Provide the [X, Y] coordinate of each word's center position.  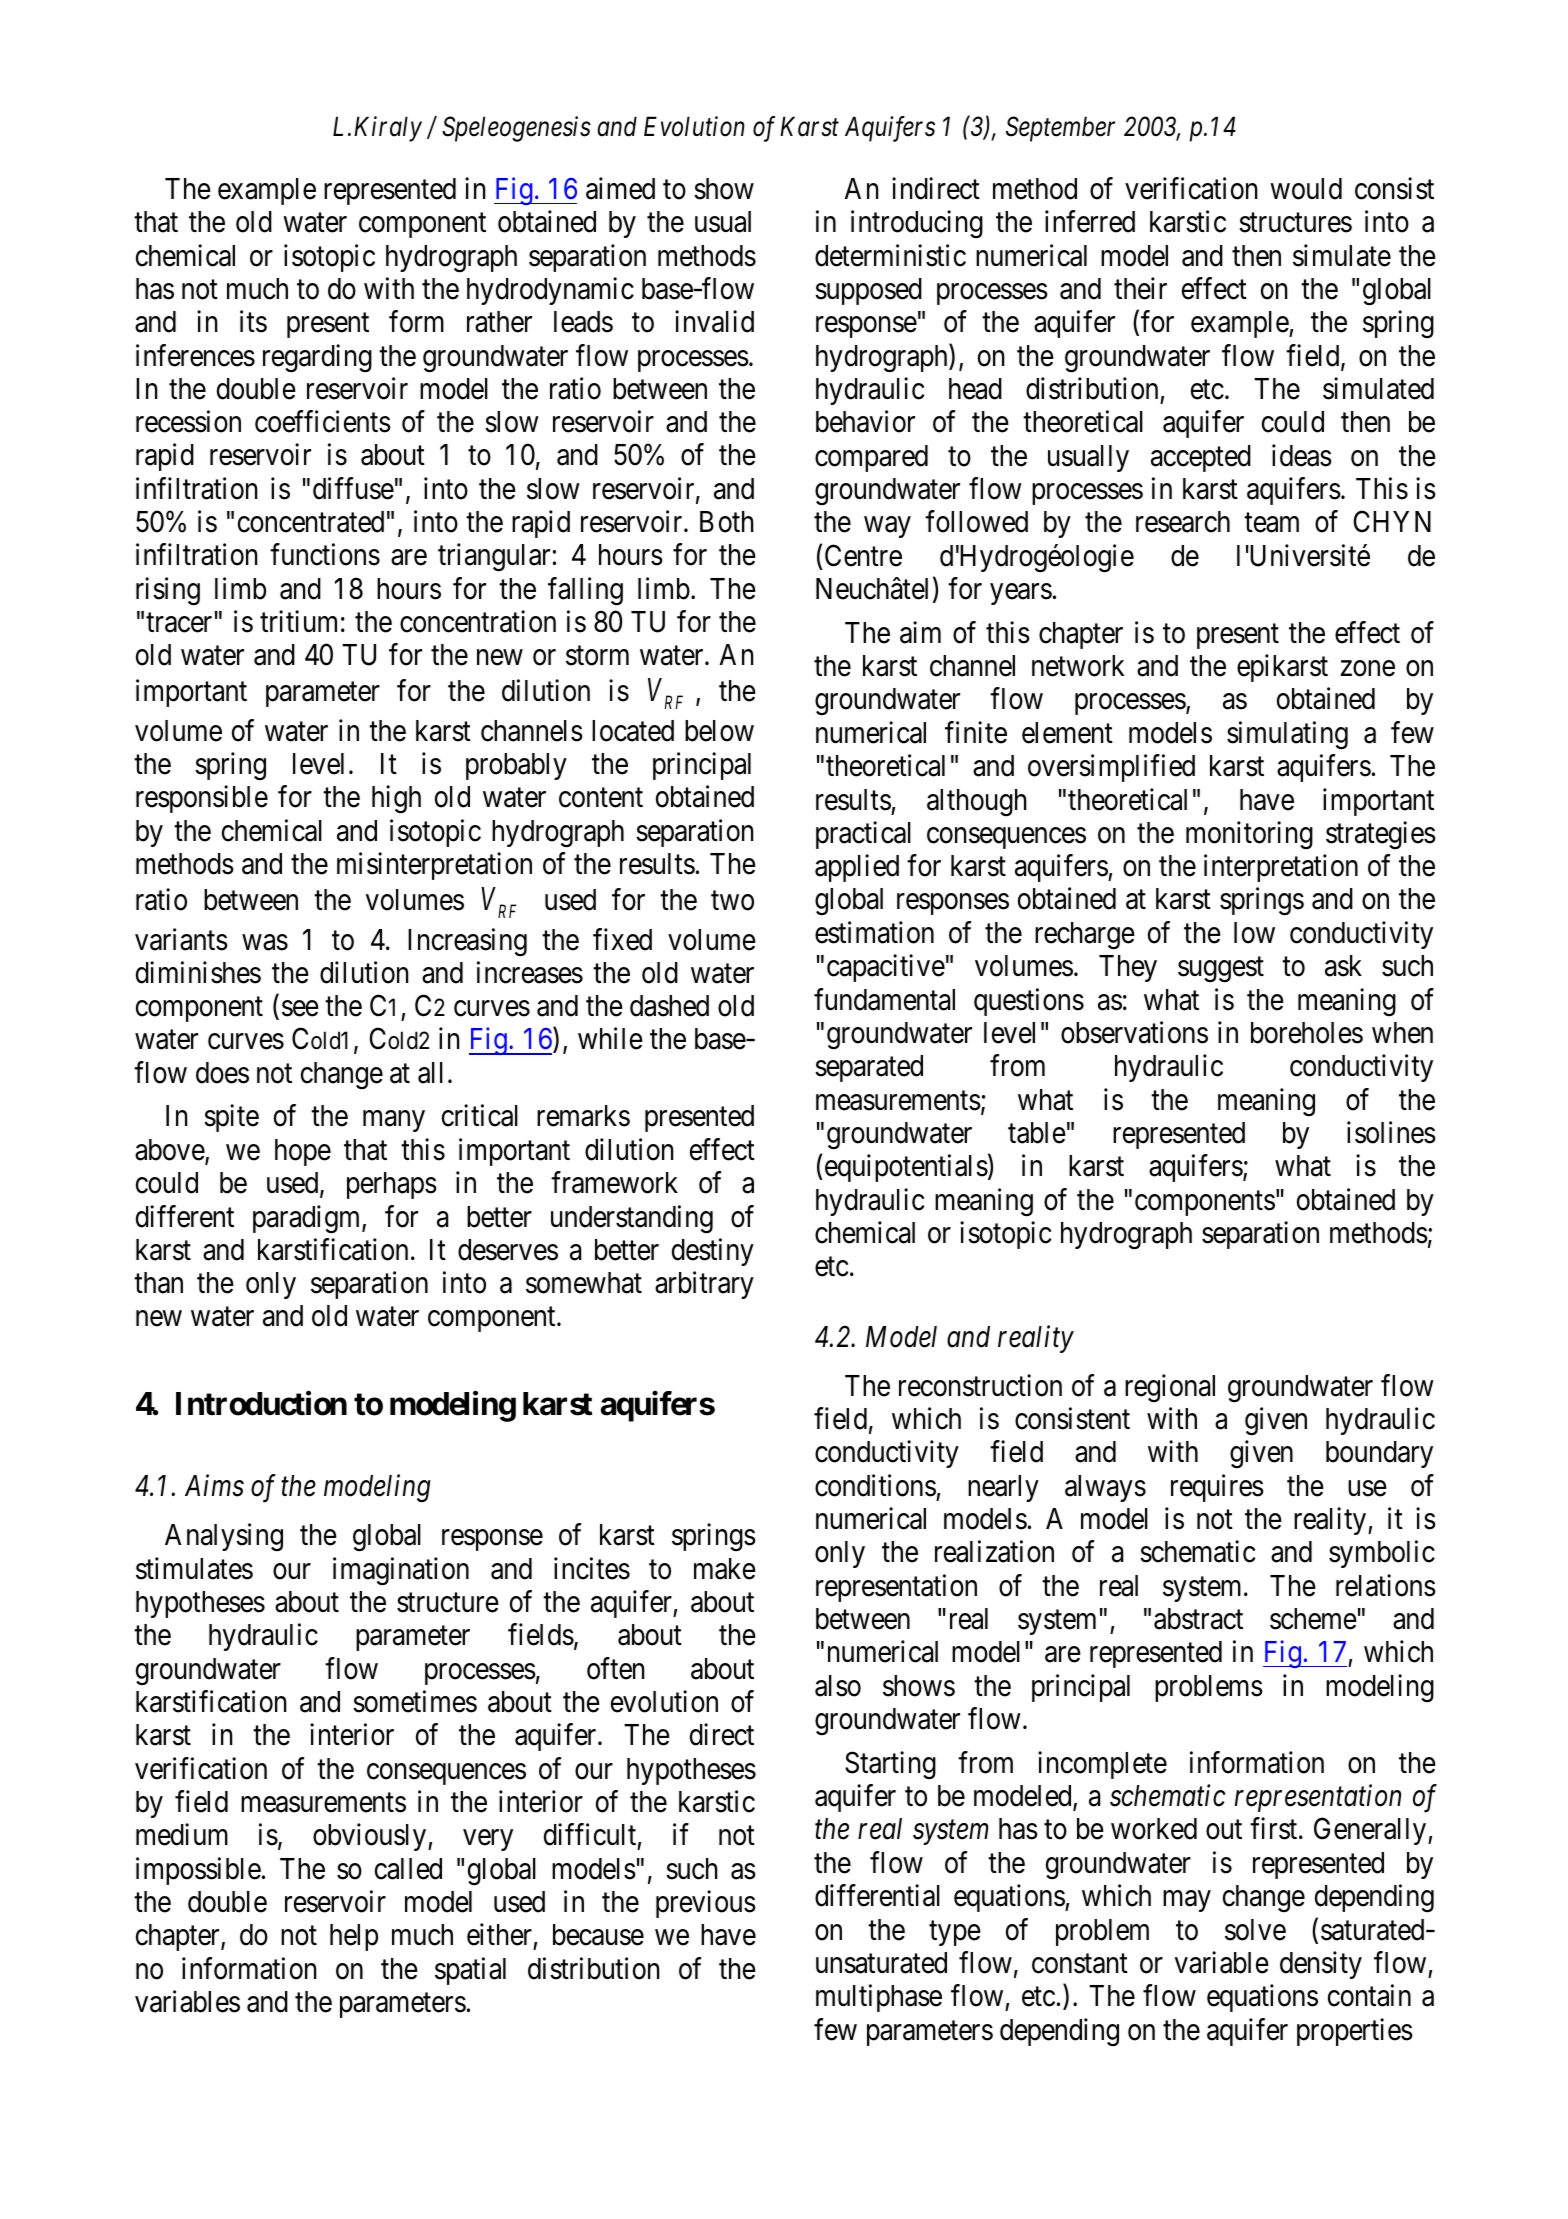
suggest [1221, 970]
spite [231, 1118]
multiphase [879, 1998]
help [354, 1937]
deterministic [890, 255]
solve [1255, 1930]
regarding [317, 358]
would [1306, 189]
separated [869, 1068]
